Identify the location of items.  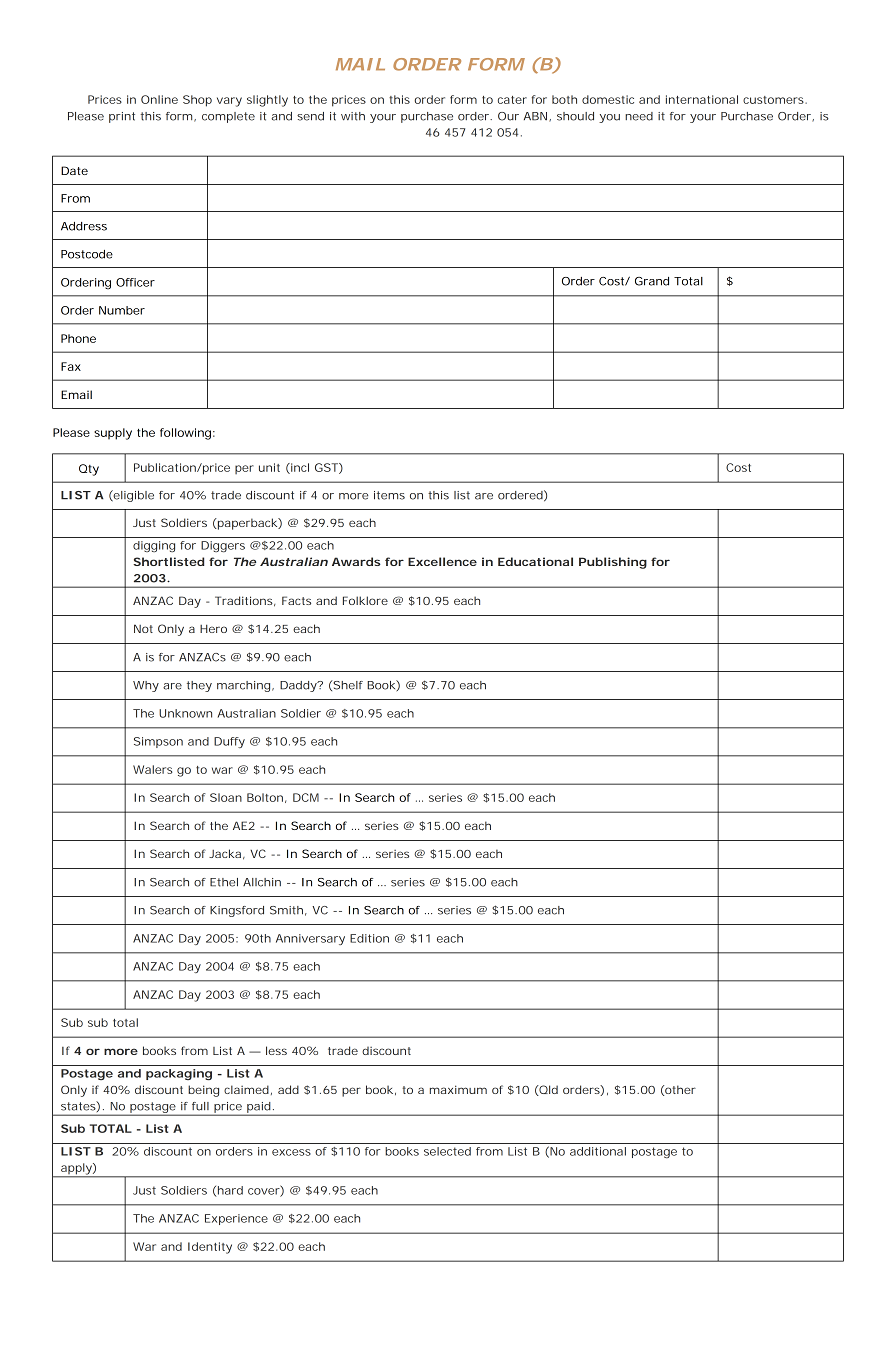
(389, 495).
